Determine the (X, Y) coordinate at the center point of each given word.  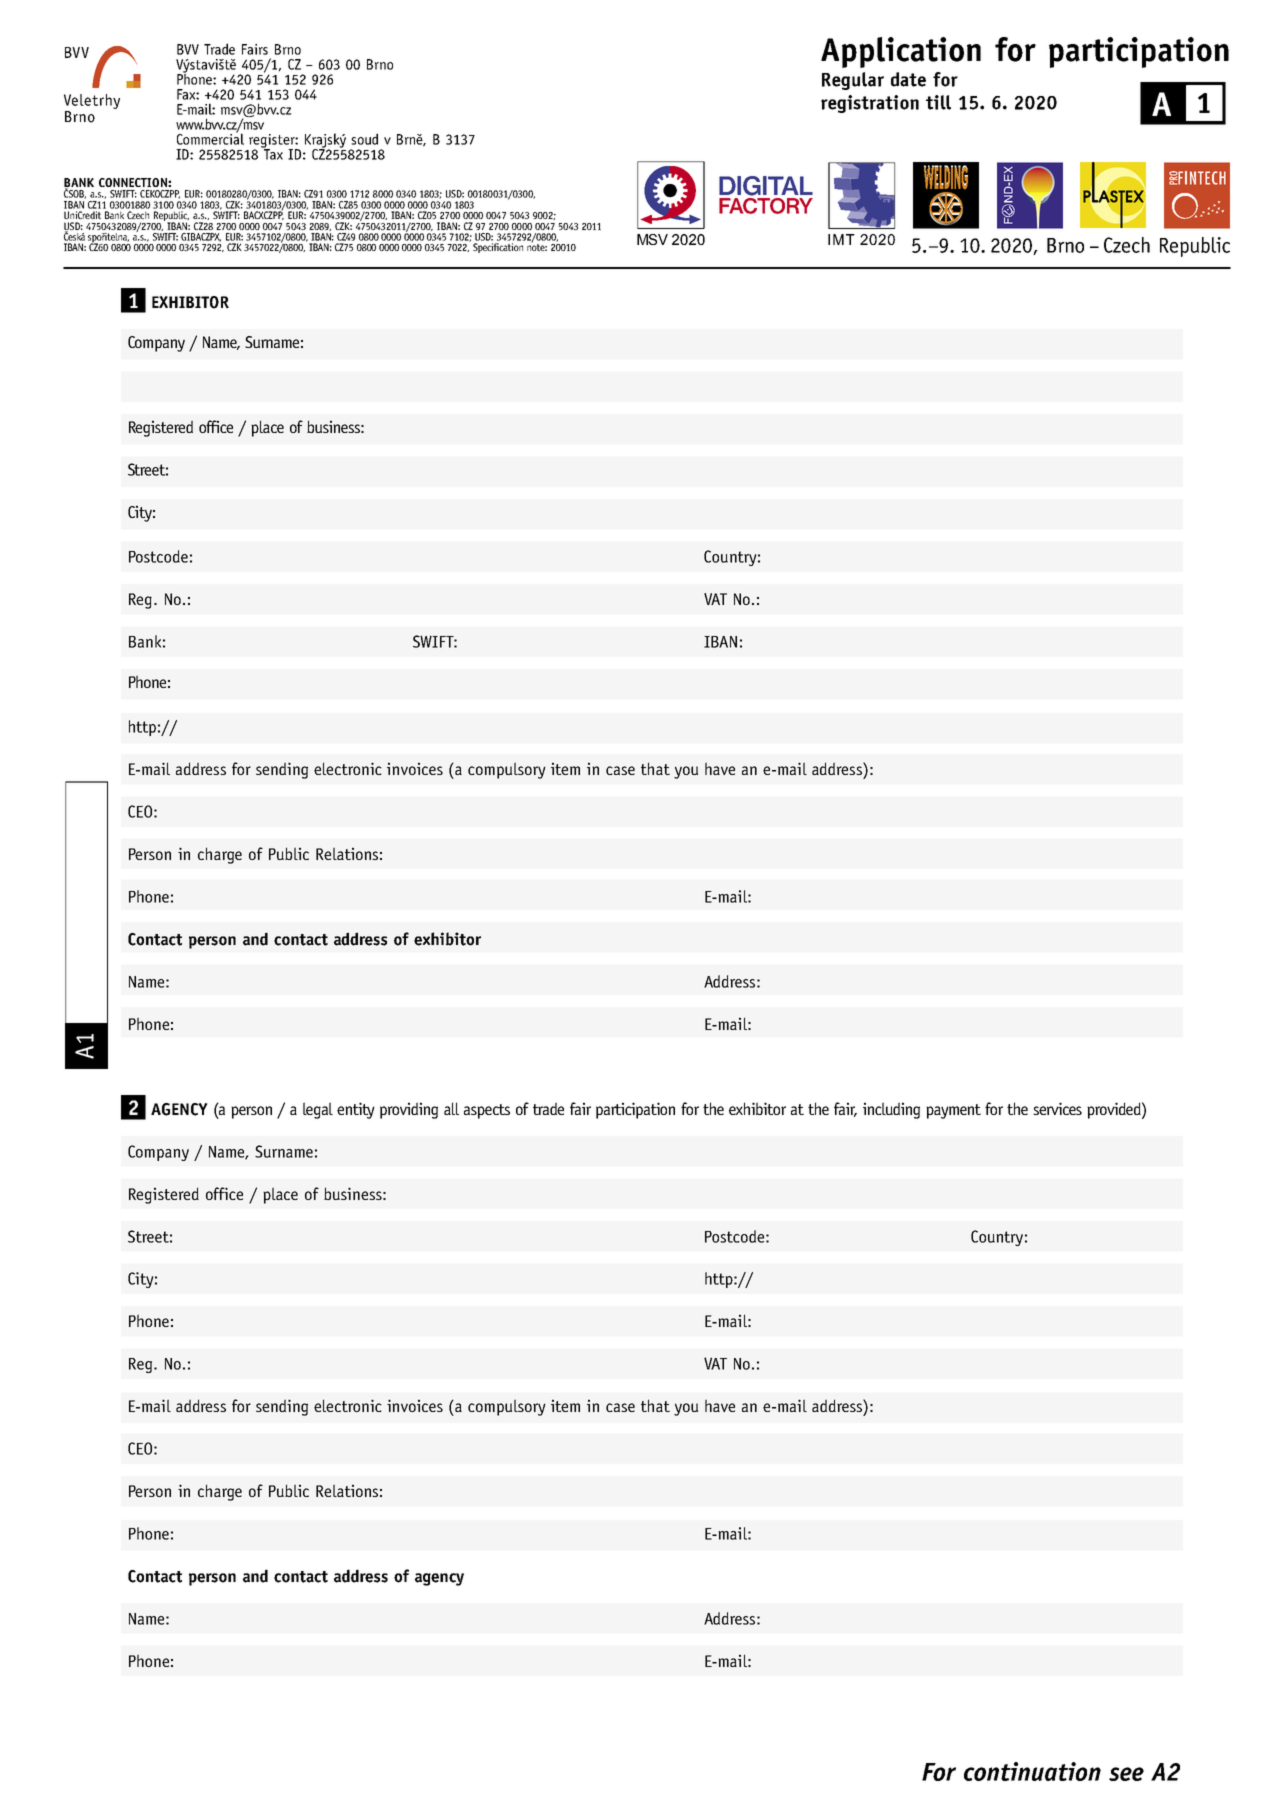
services (1057, 1108)
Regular (853, 81)
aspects (487, 1111)
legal (318, 1110)
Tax (272, 153)
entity (356, 1110)
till (938, 102)
